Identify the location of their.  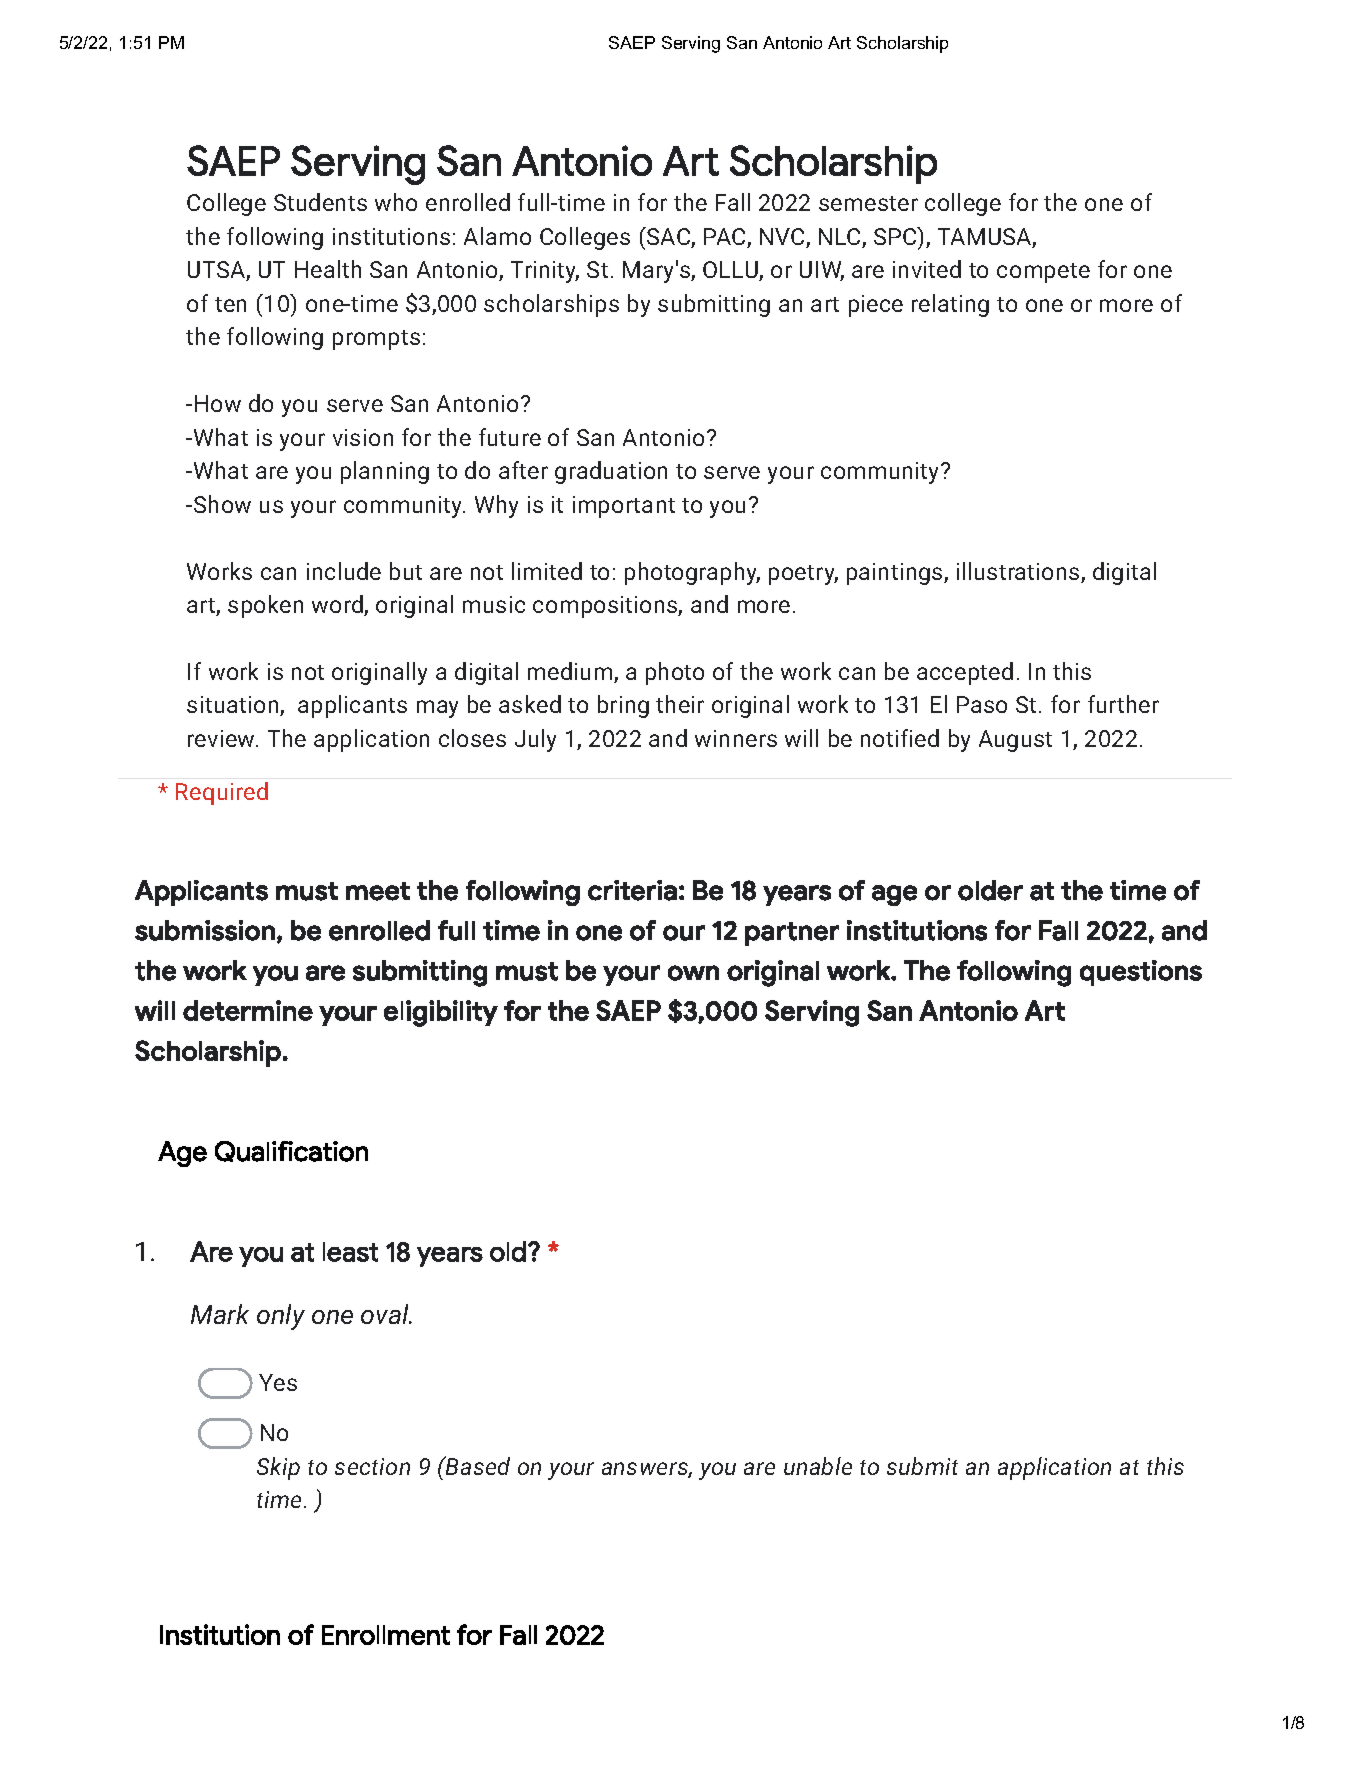
(680, 704).
